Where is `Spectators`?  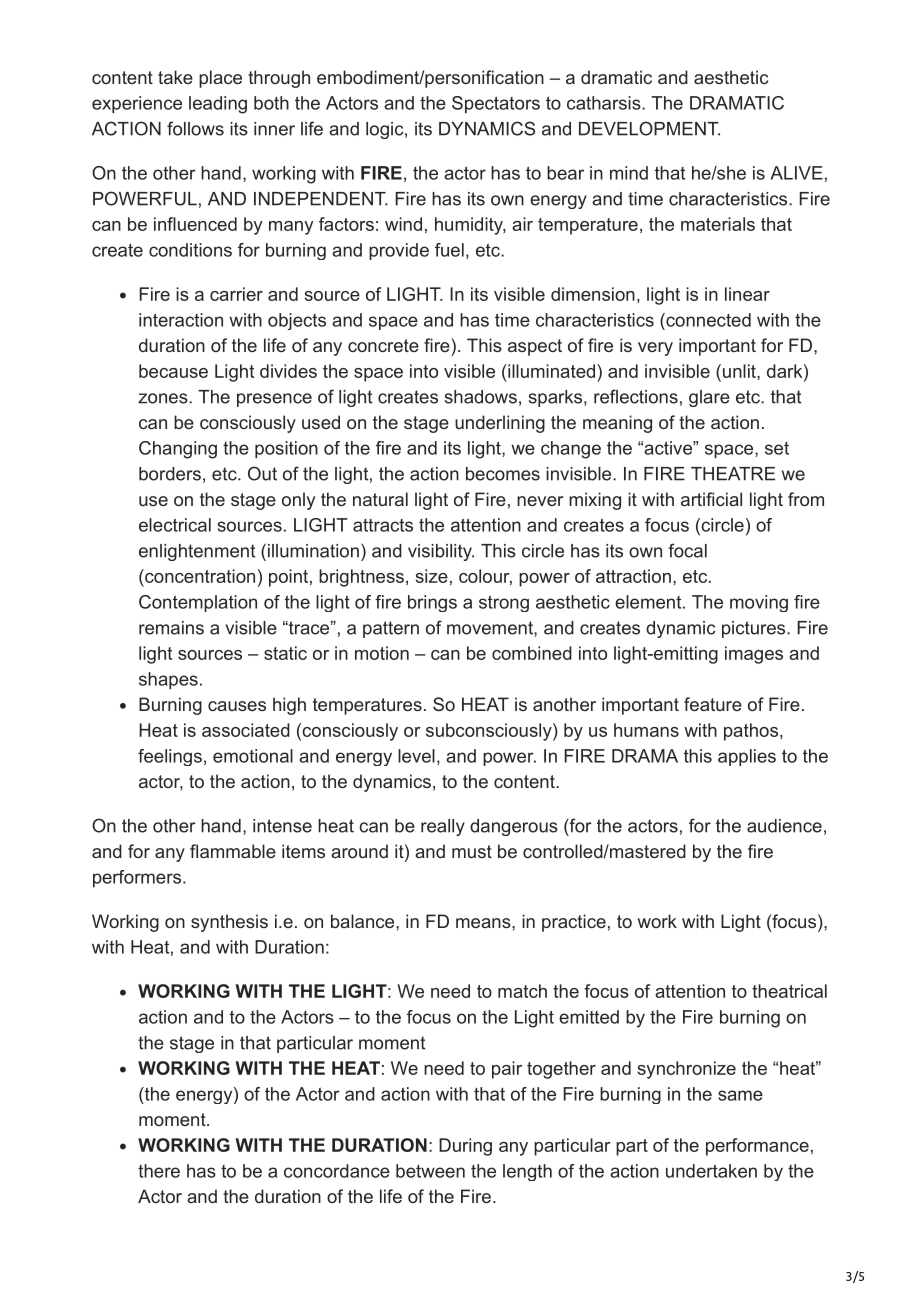 Spectators is located at coordinates (496, 104).
